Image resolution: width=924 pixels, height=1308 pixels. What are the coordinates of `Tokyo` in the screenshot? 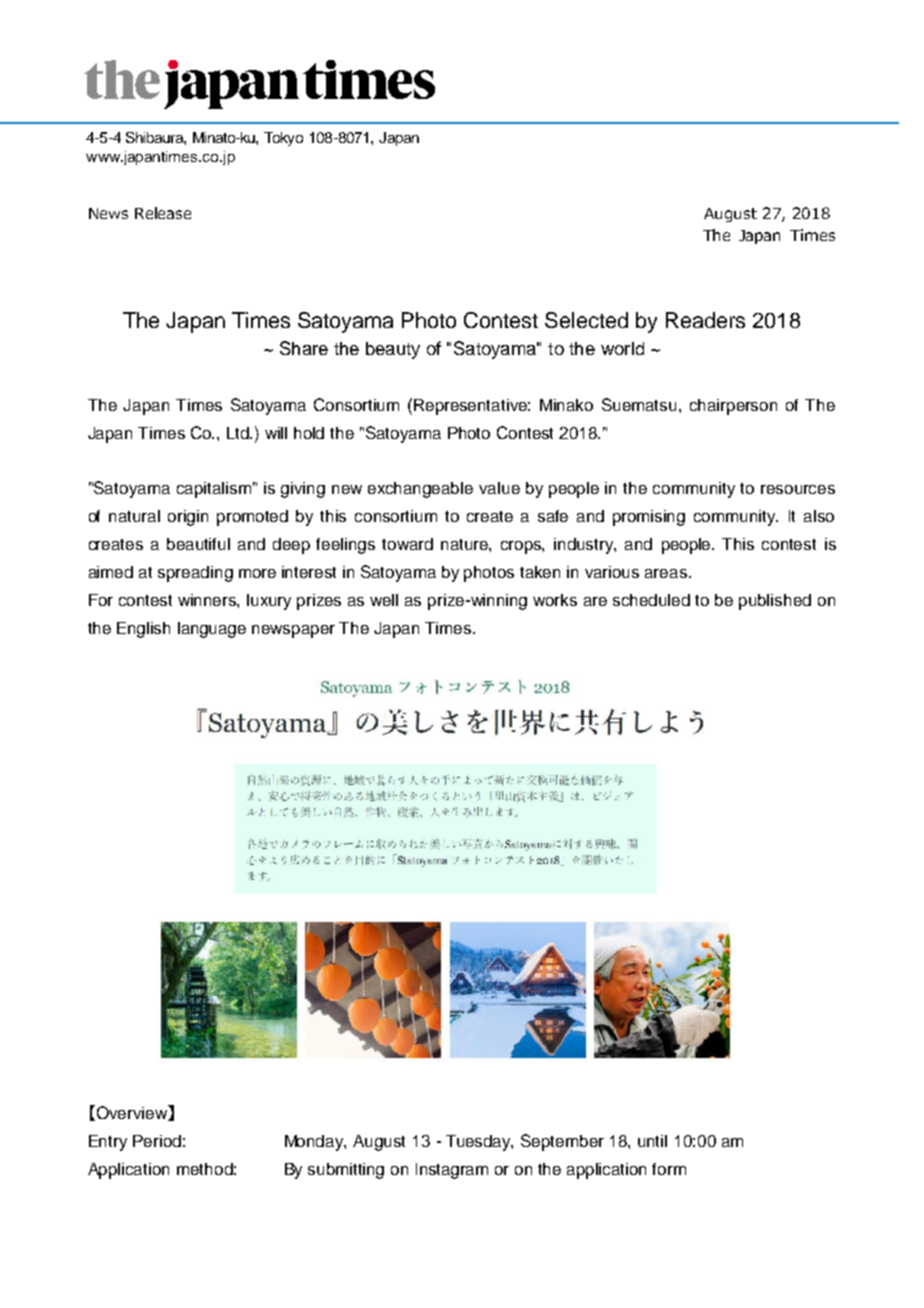 It's located at (283, 139).
